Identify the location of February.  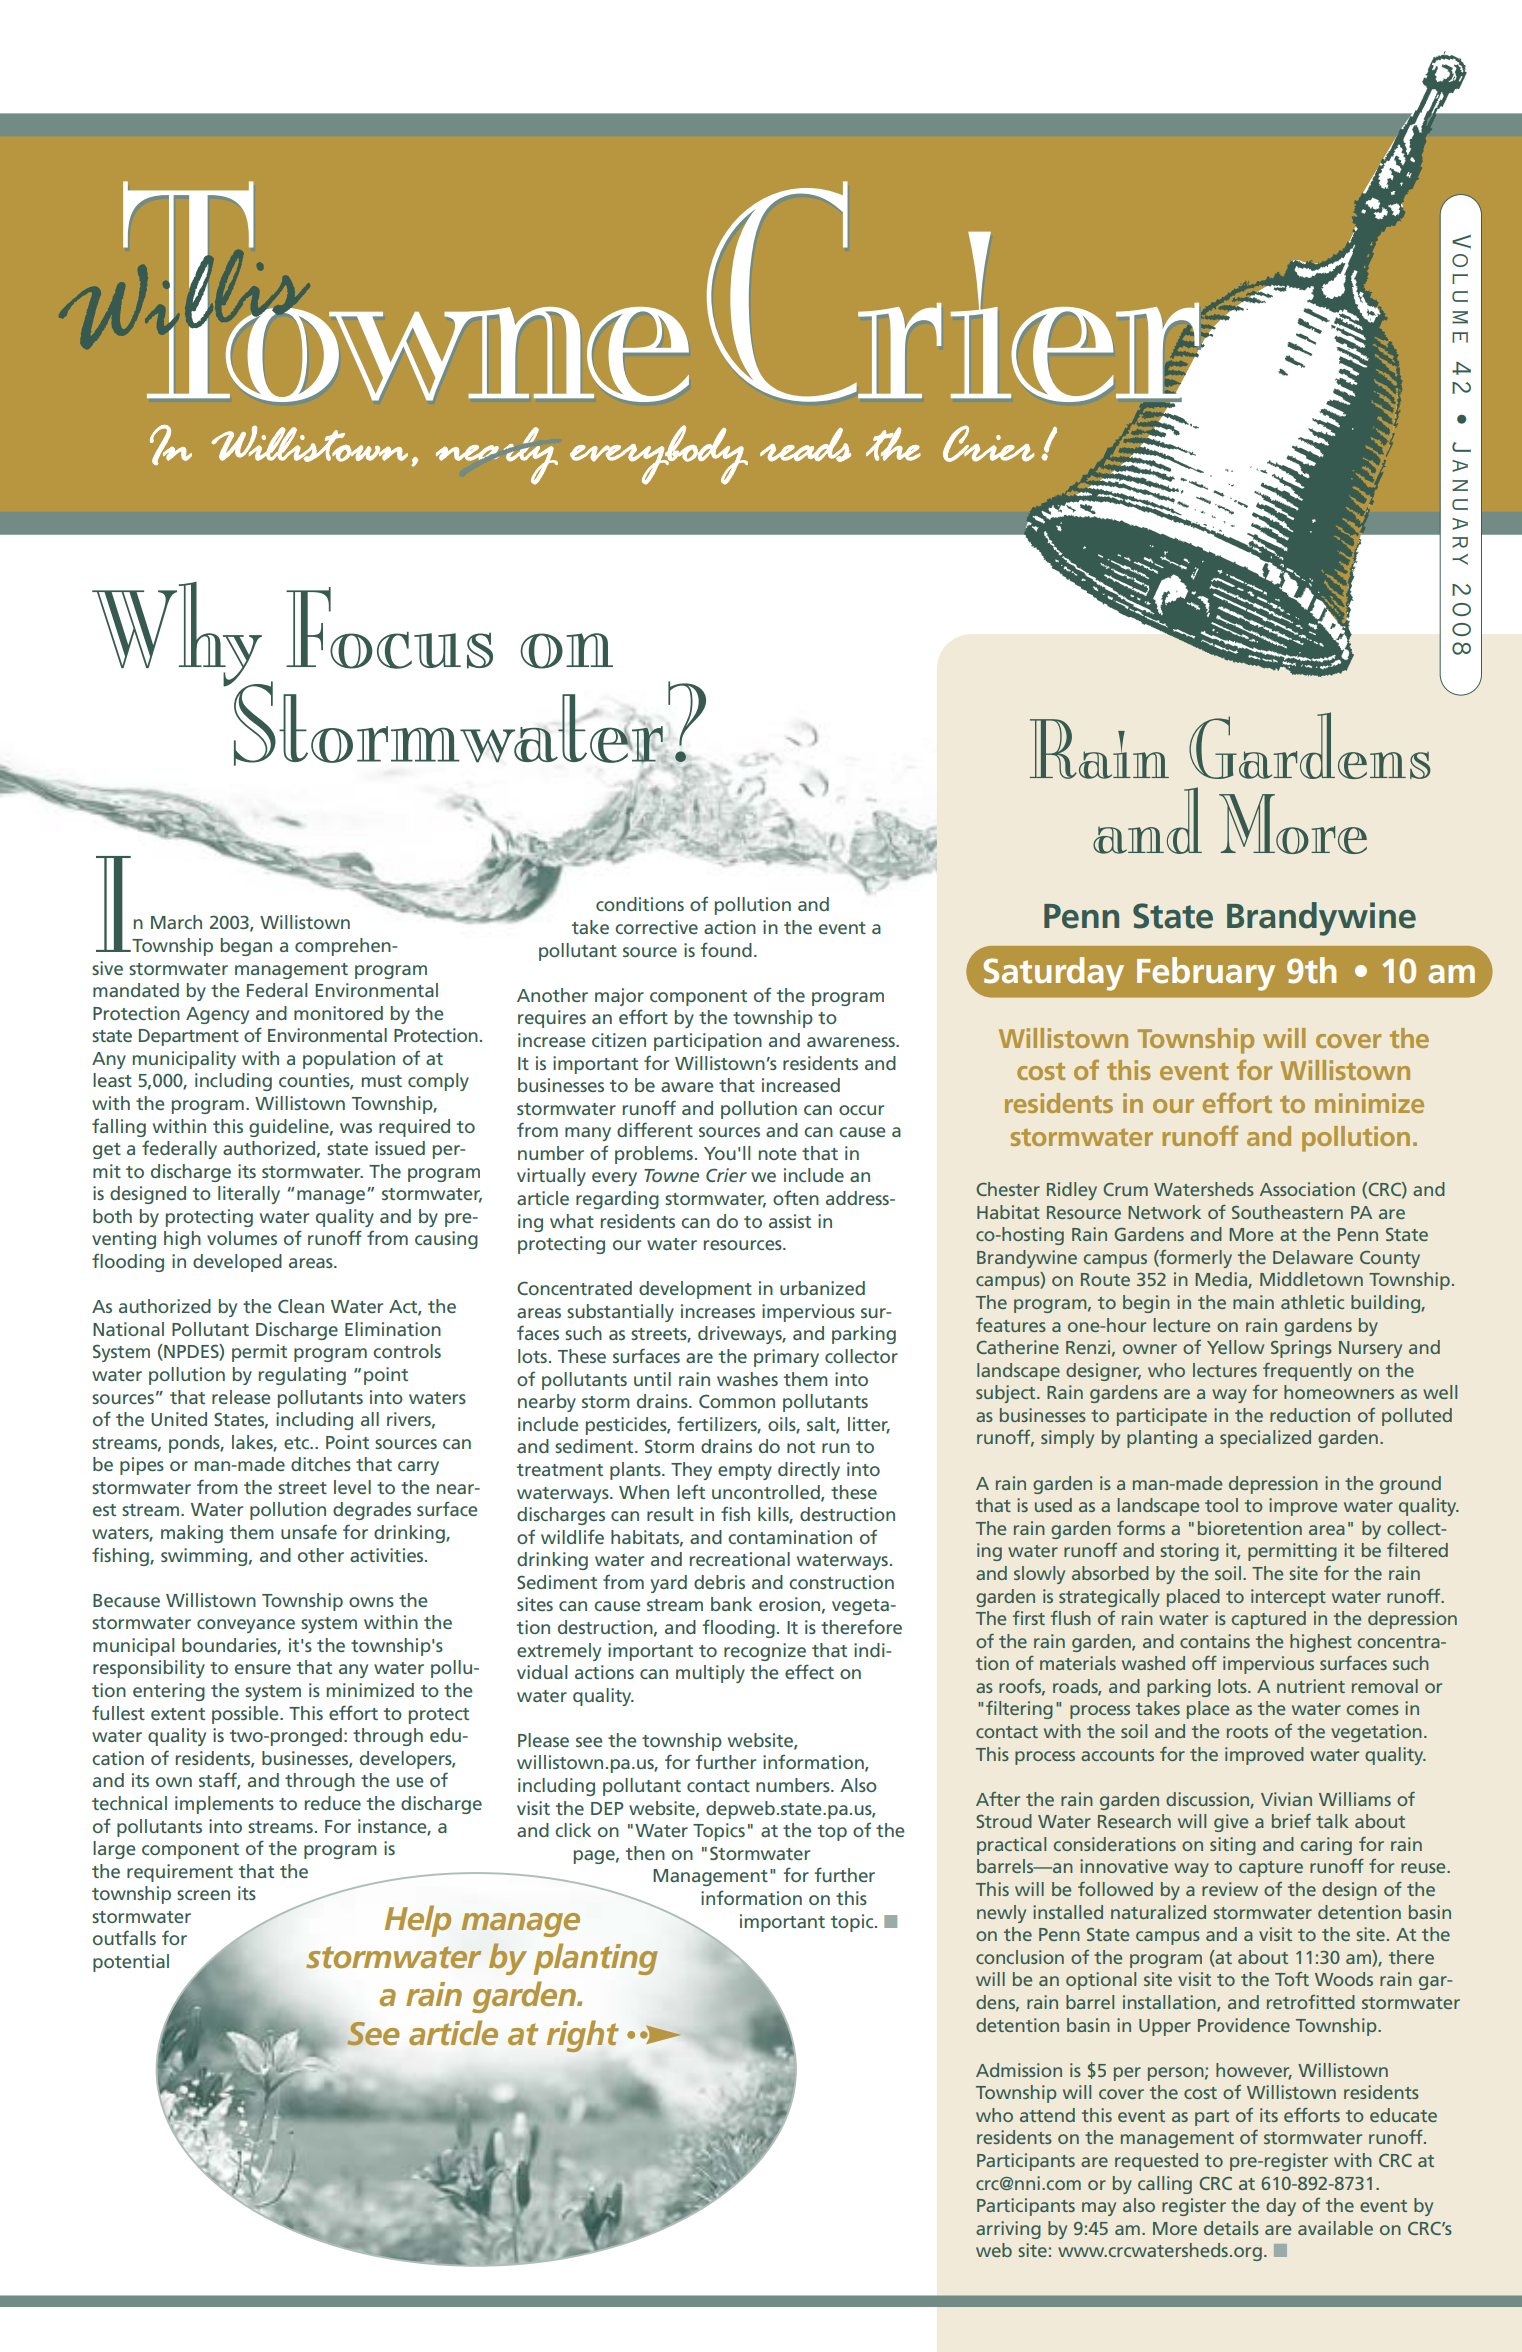
(1206, 974).
